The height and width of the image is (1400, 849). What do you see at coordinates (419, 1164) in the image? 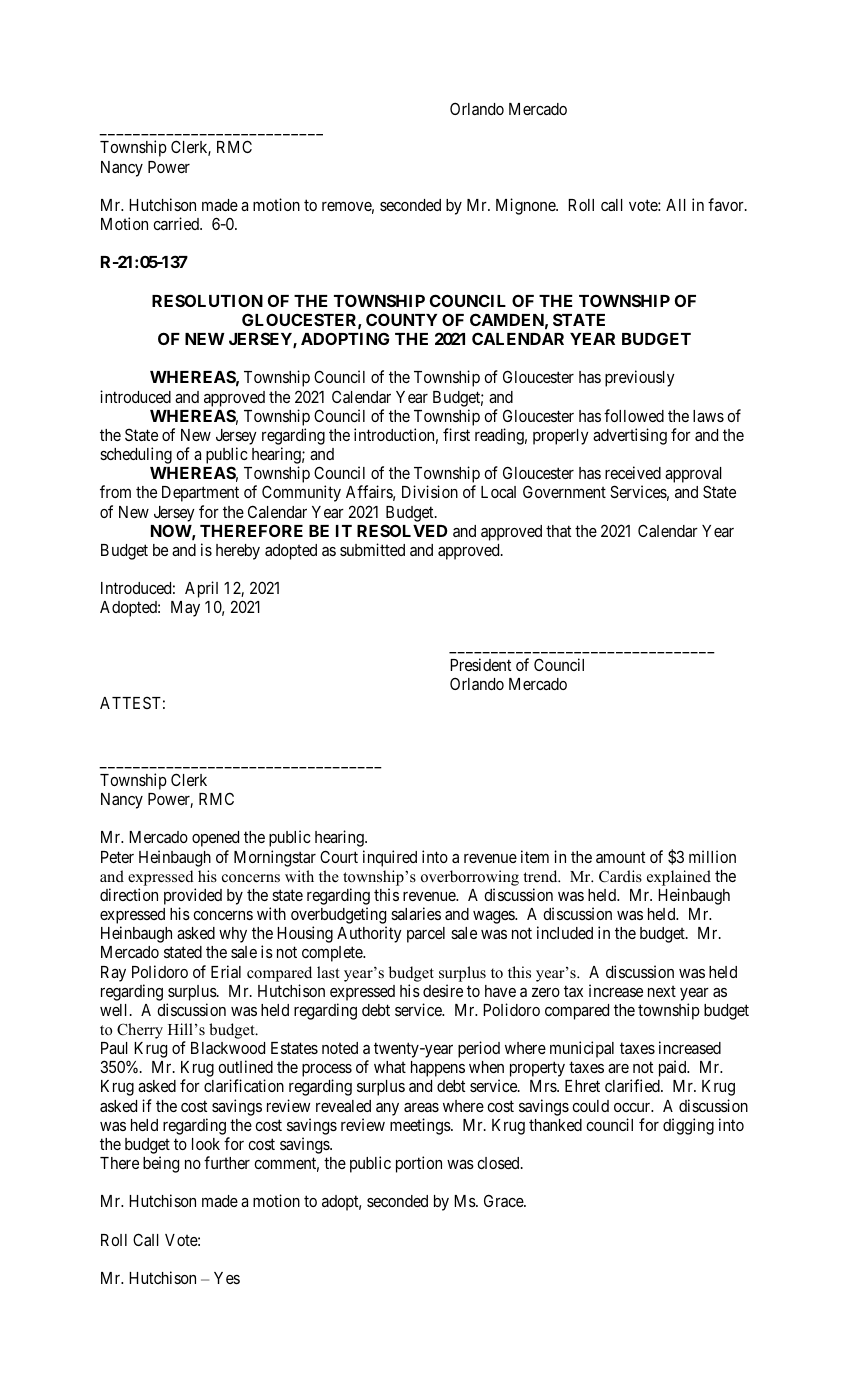
I see `portion` at bounding box center [419, 1164].
